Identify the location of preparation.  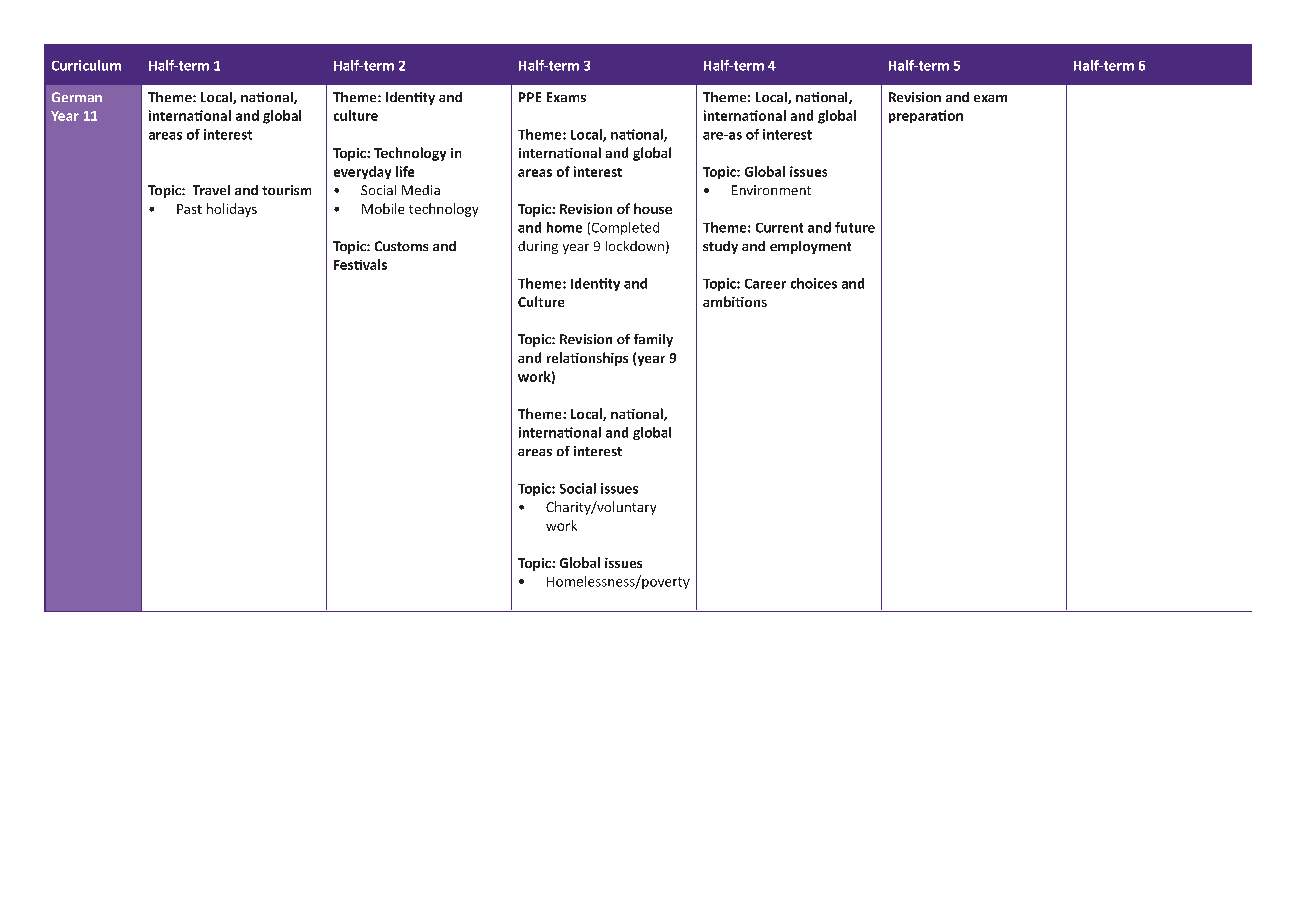
(926, 116).
